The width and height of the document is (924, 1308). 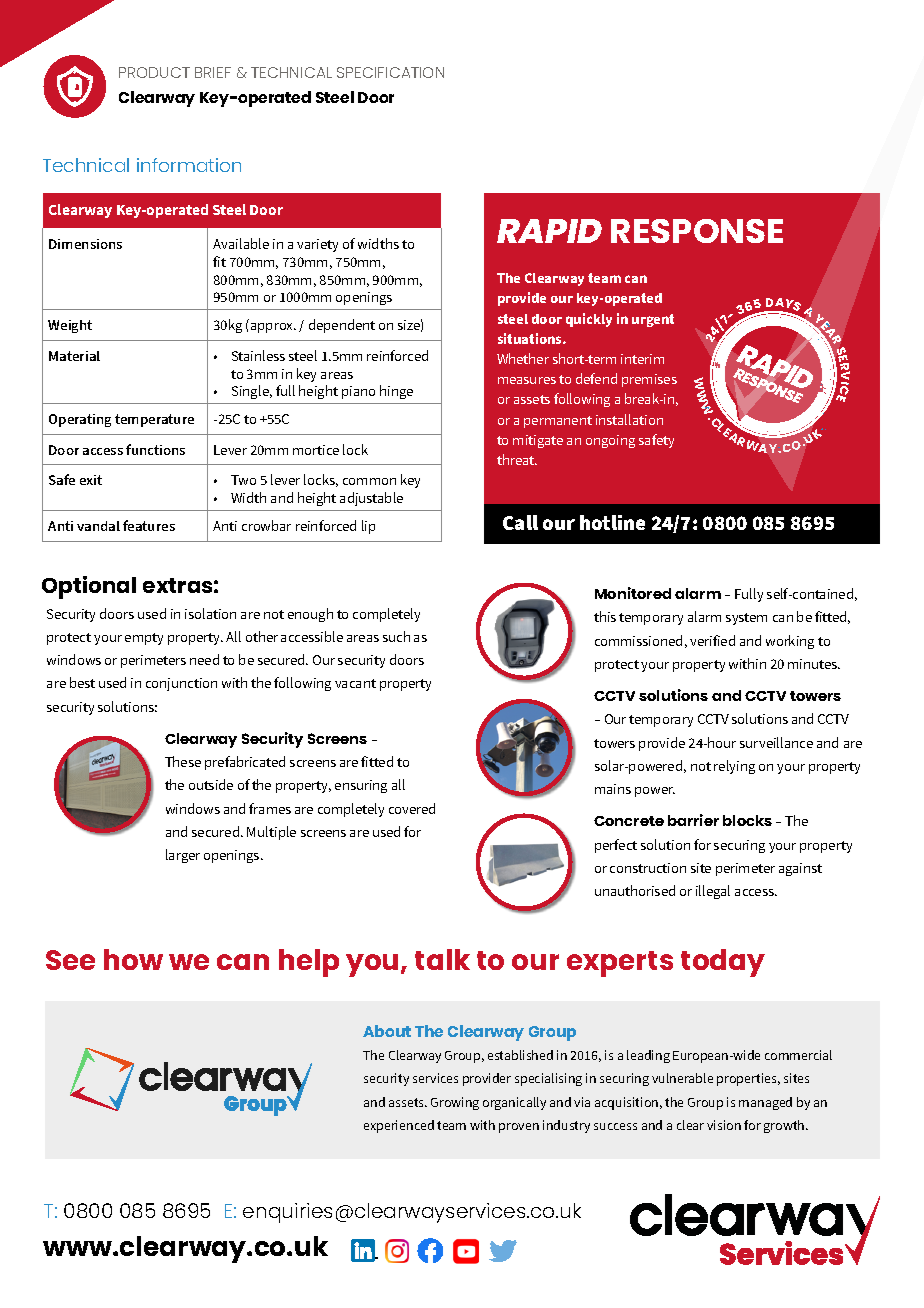 I want to click on installation, so click(x=629, y=419).
